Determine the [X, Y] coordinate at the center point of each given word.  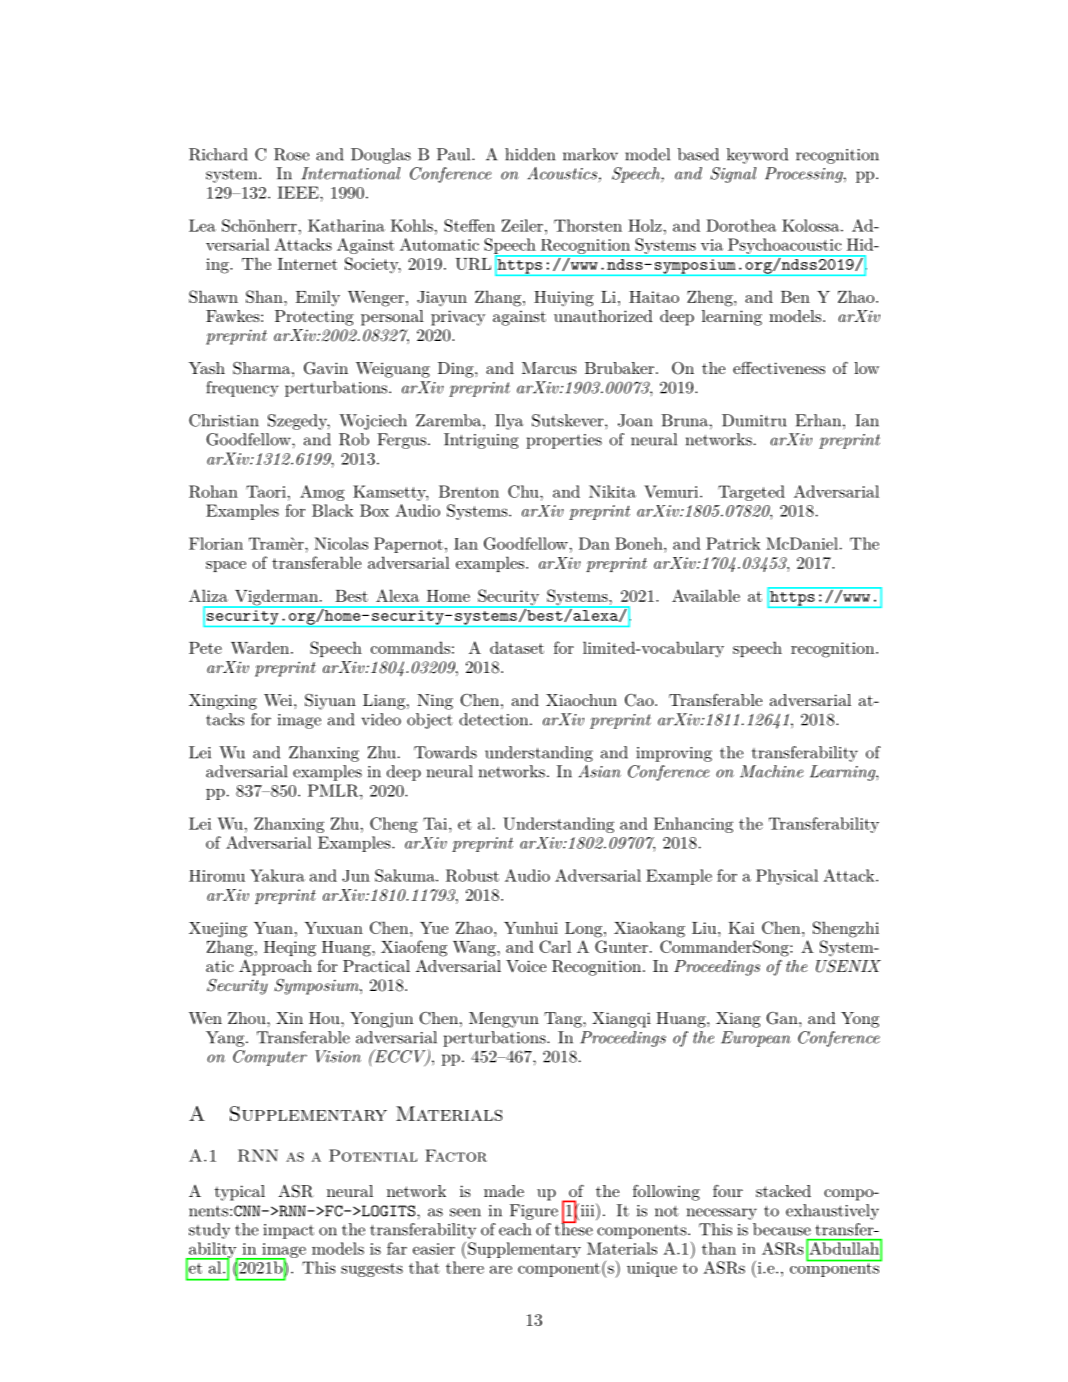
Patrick [733, 543]
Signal [733, 175]
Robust [472, 875]
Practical [376, 966]
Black [333, 510]
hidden [530, 154]
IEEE [299, 192]
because [782, 1229]
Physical [787, 877]
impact [288, 1231]
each [515, 1229]
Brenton [469, 491]
